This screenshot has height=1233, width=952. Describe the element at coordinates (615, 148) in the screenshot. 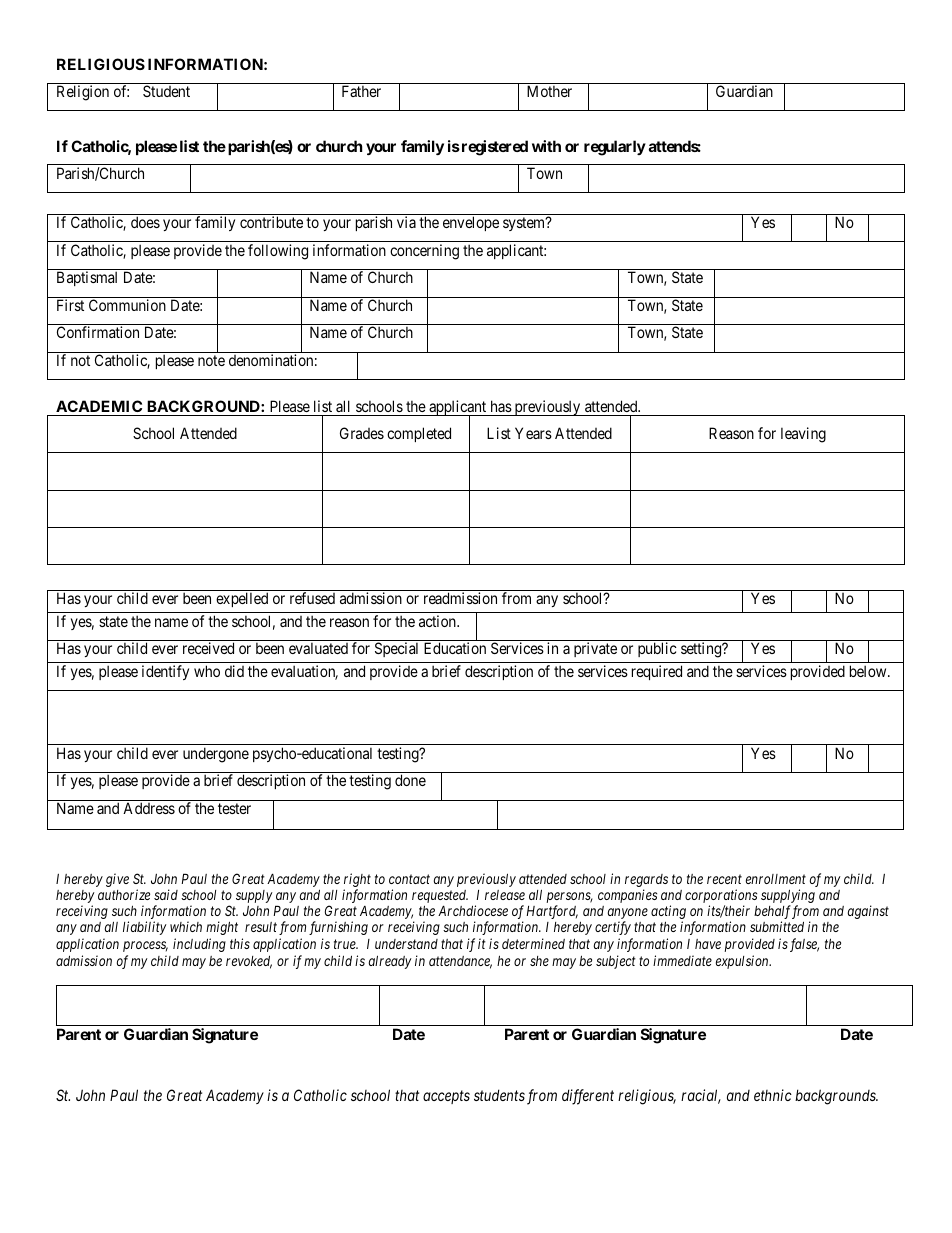

I see `regularly` at that location.
